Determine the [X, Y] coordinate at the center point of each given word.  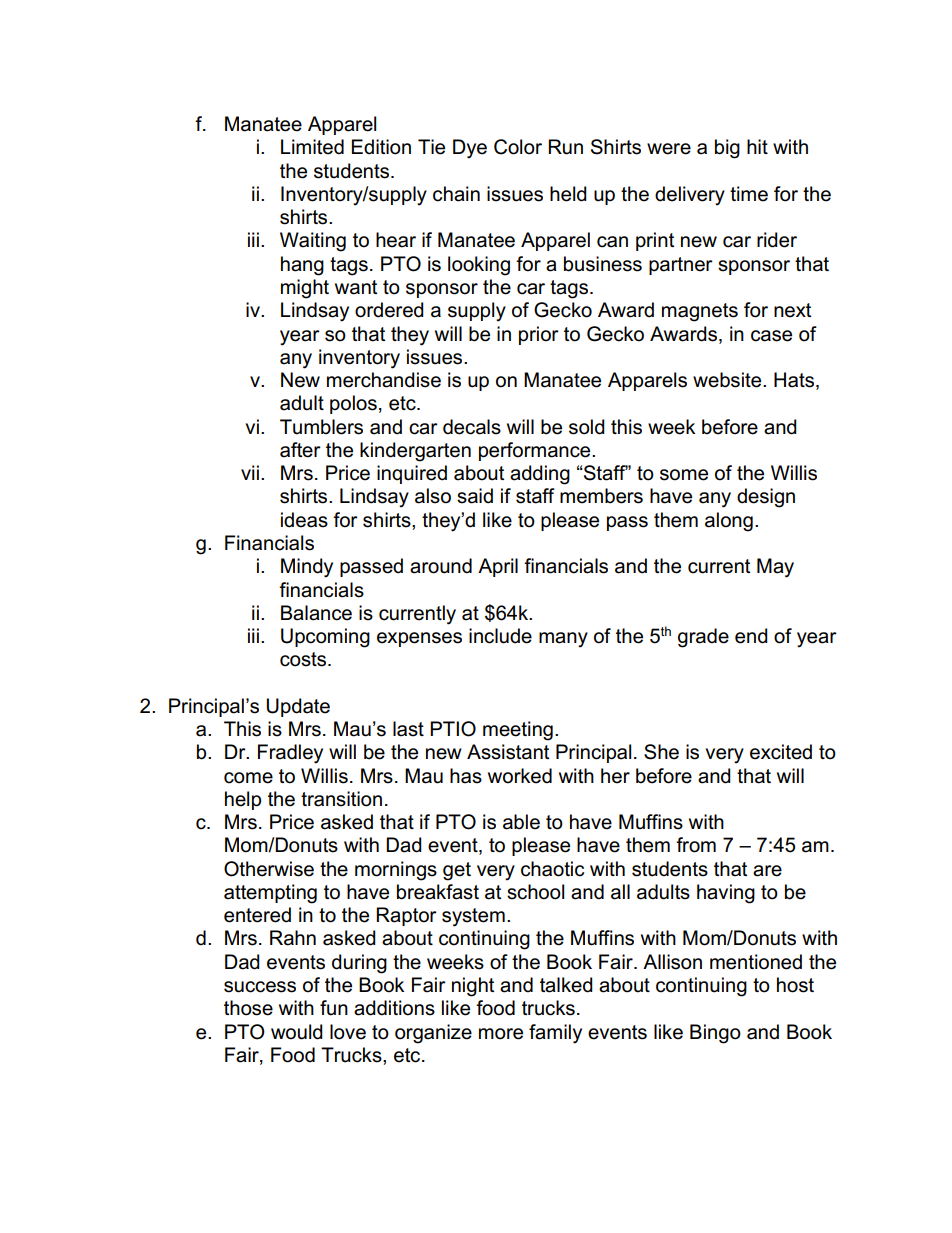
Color [518, 147]
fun [334, 1008]
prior [539, 335]
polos [353, 404]
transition [341, 799]
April [498, 567]
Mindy [307, 568]
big [727, 149]
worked [520, 776]
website [728, 380]
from [696, 845]
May [775, 568]
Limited [312, 147]
